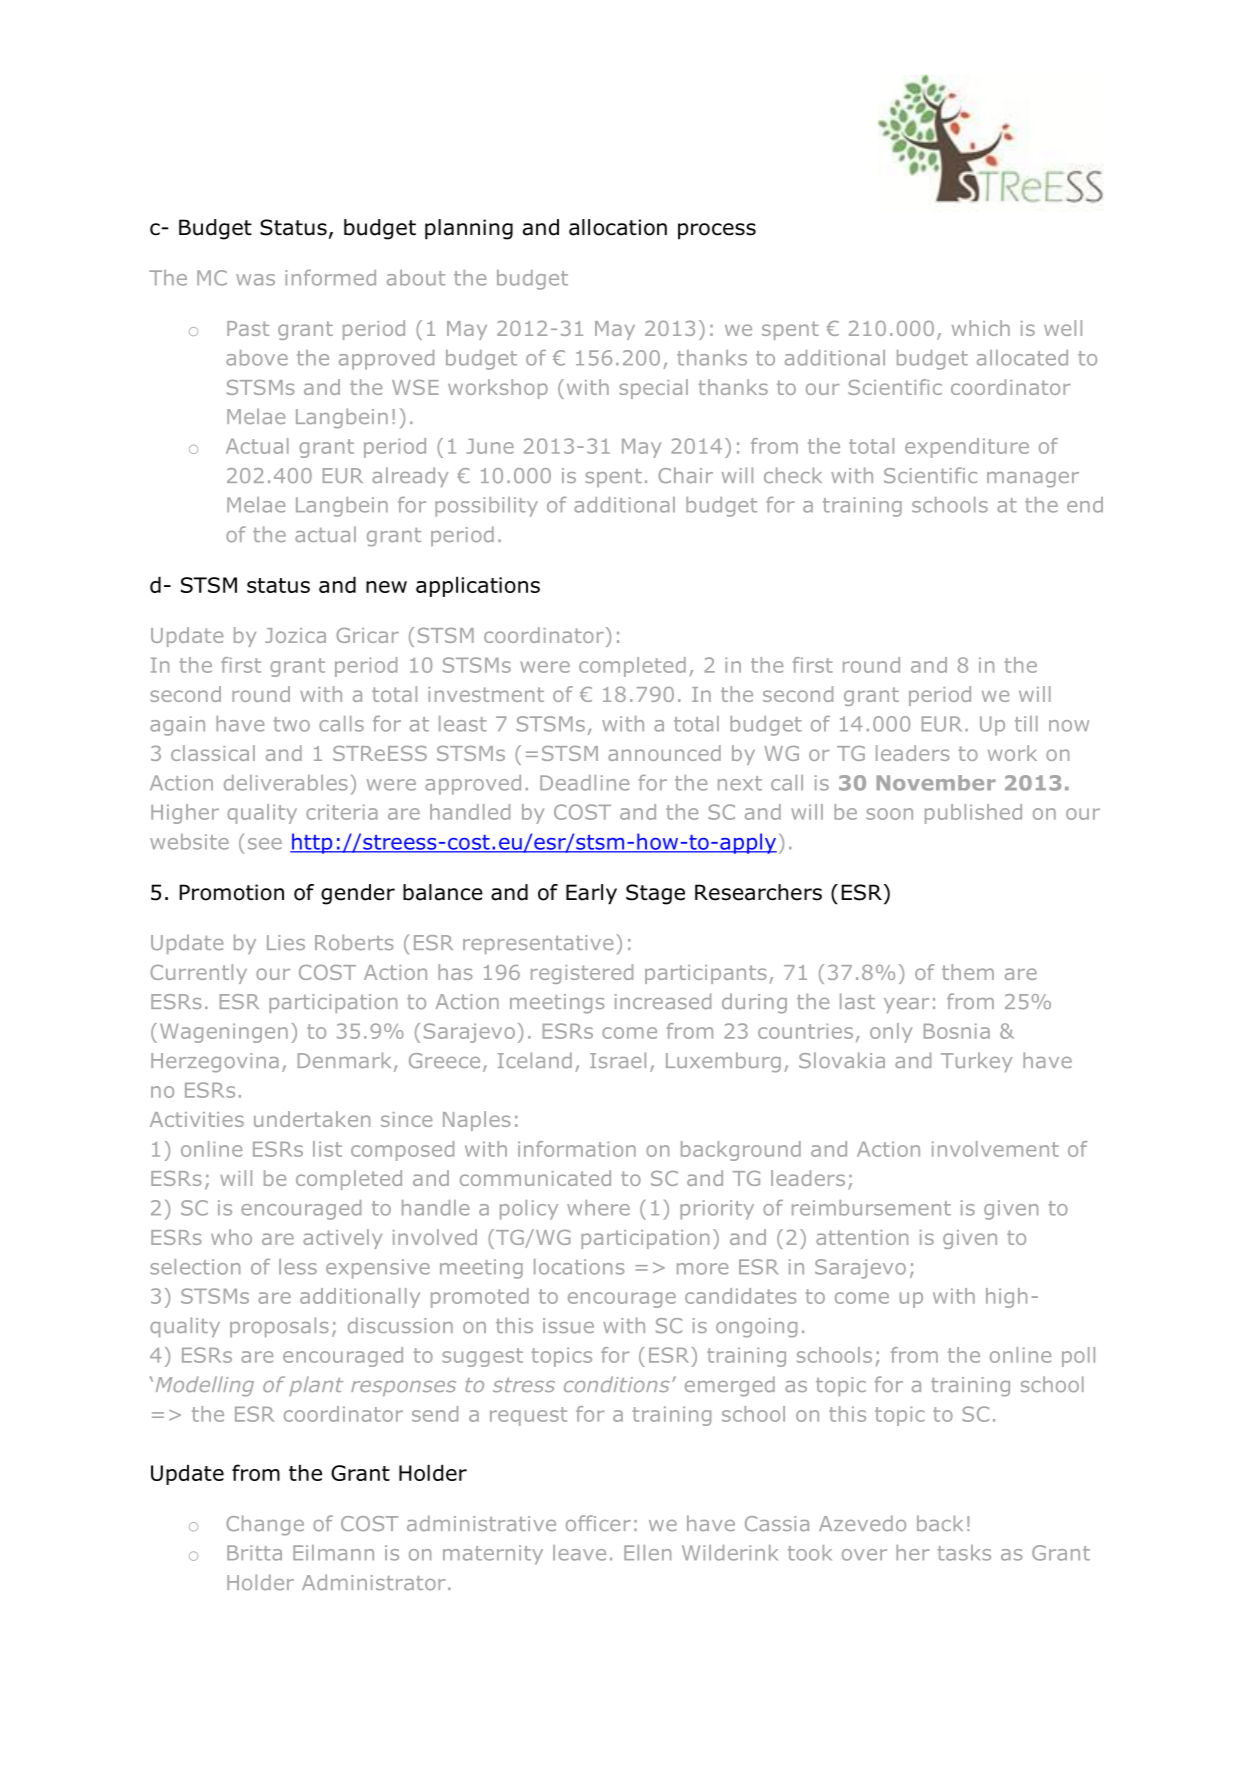  Describe the element at coordinates (255, 280) in the image. I see `was` at that location.
